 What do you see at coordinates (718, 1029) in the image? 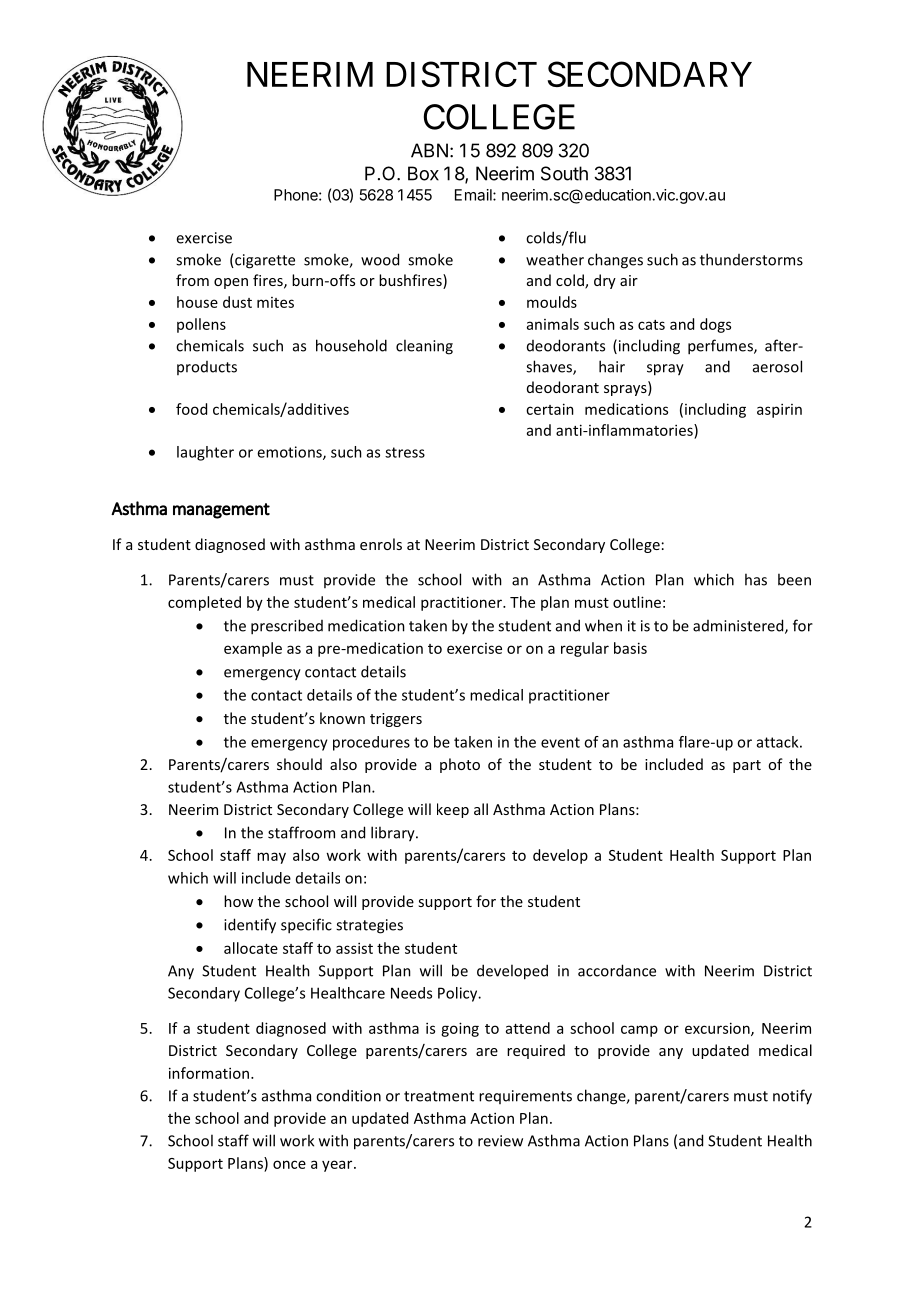
I see `excursion` at bounding box center [718, 1029].
